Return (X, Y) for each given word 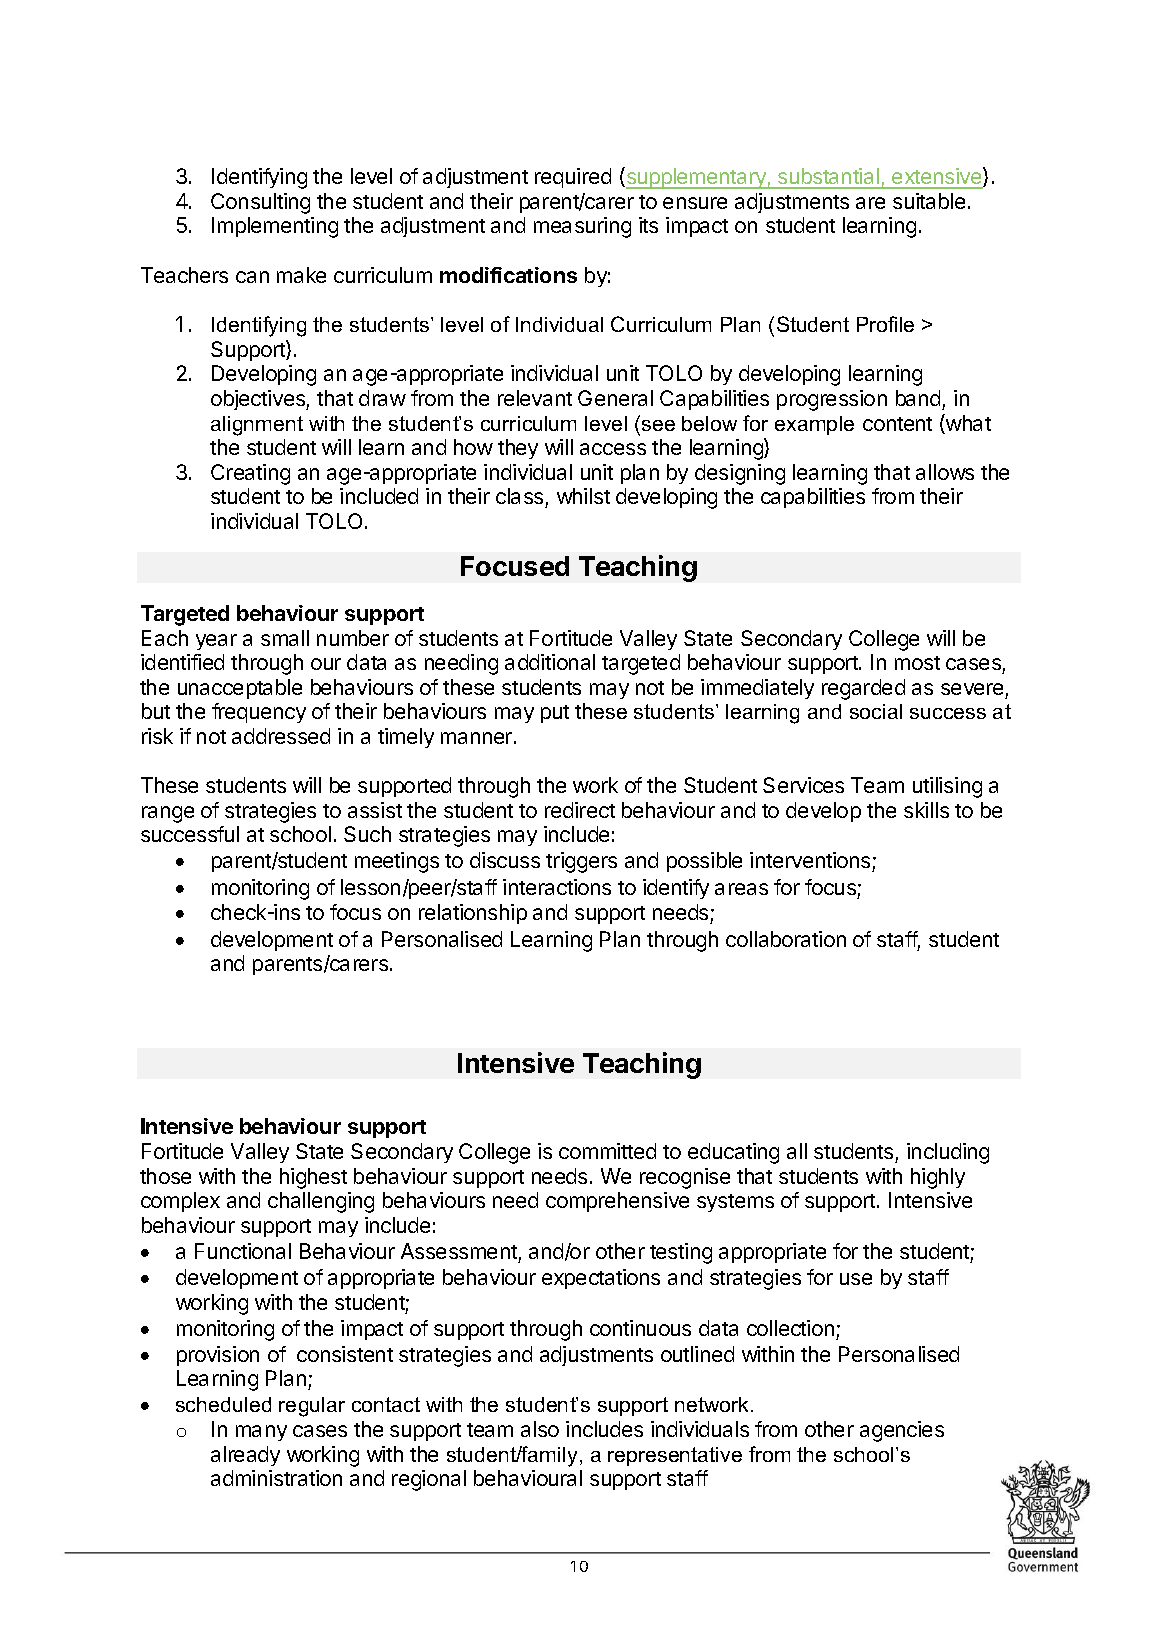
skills (926, 810)
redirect (580, 810)
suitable (929, 201)
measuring (582, 227)
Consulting (260, 203)
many (261, 1433)
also (540, 1429)
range (168, 814)
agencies (902, 1431)
